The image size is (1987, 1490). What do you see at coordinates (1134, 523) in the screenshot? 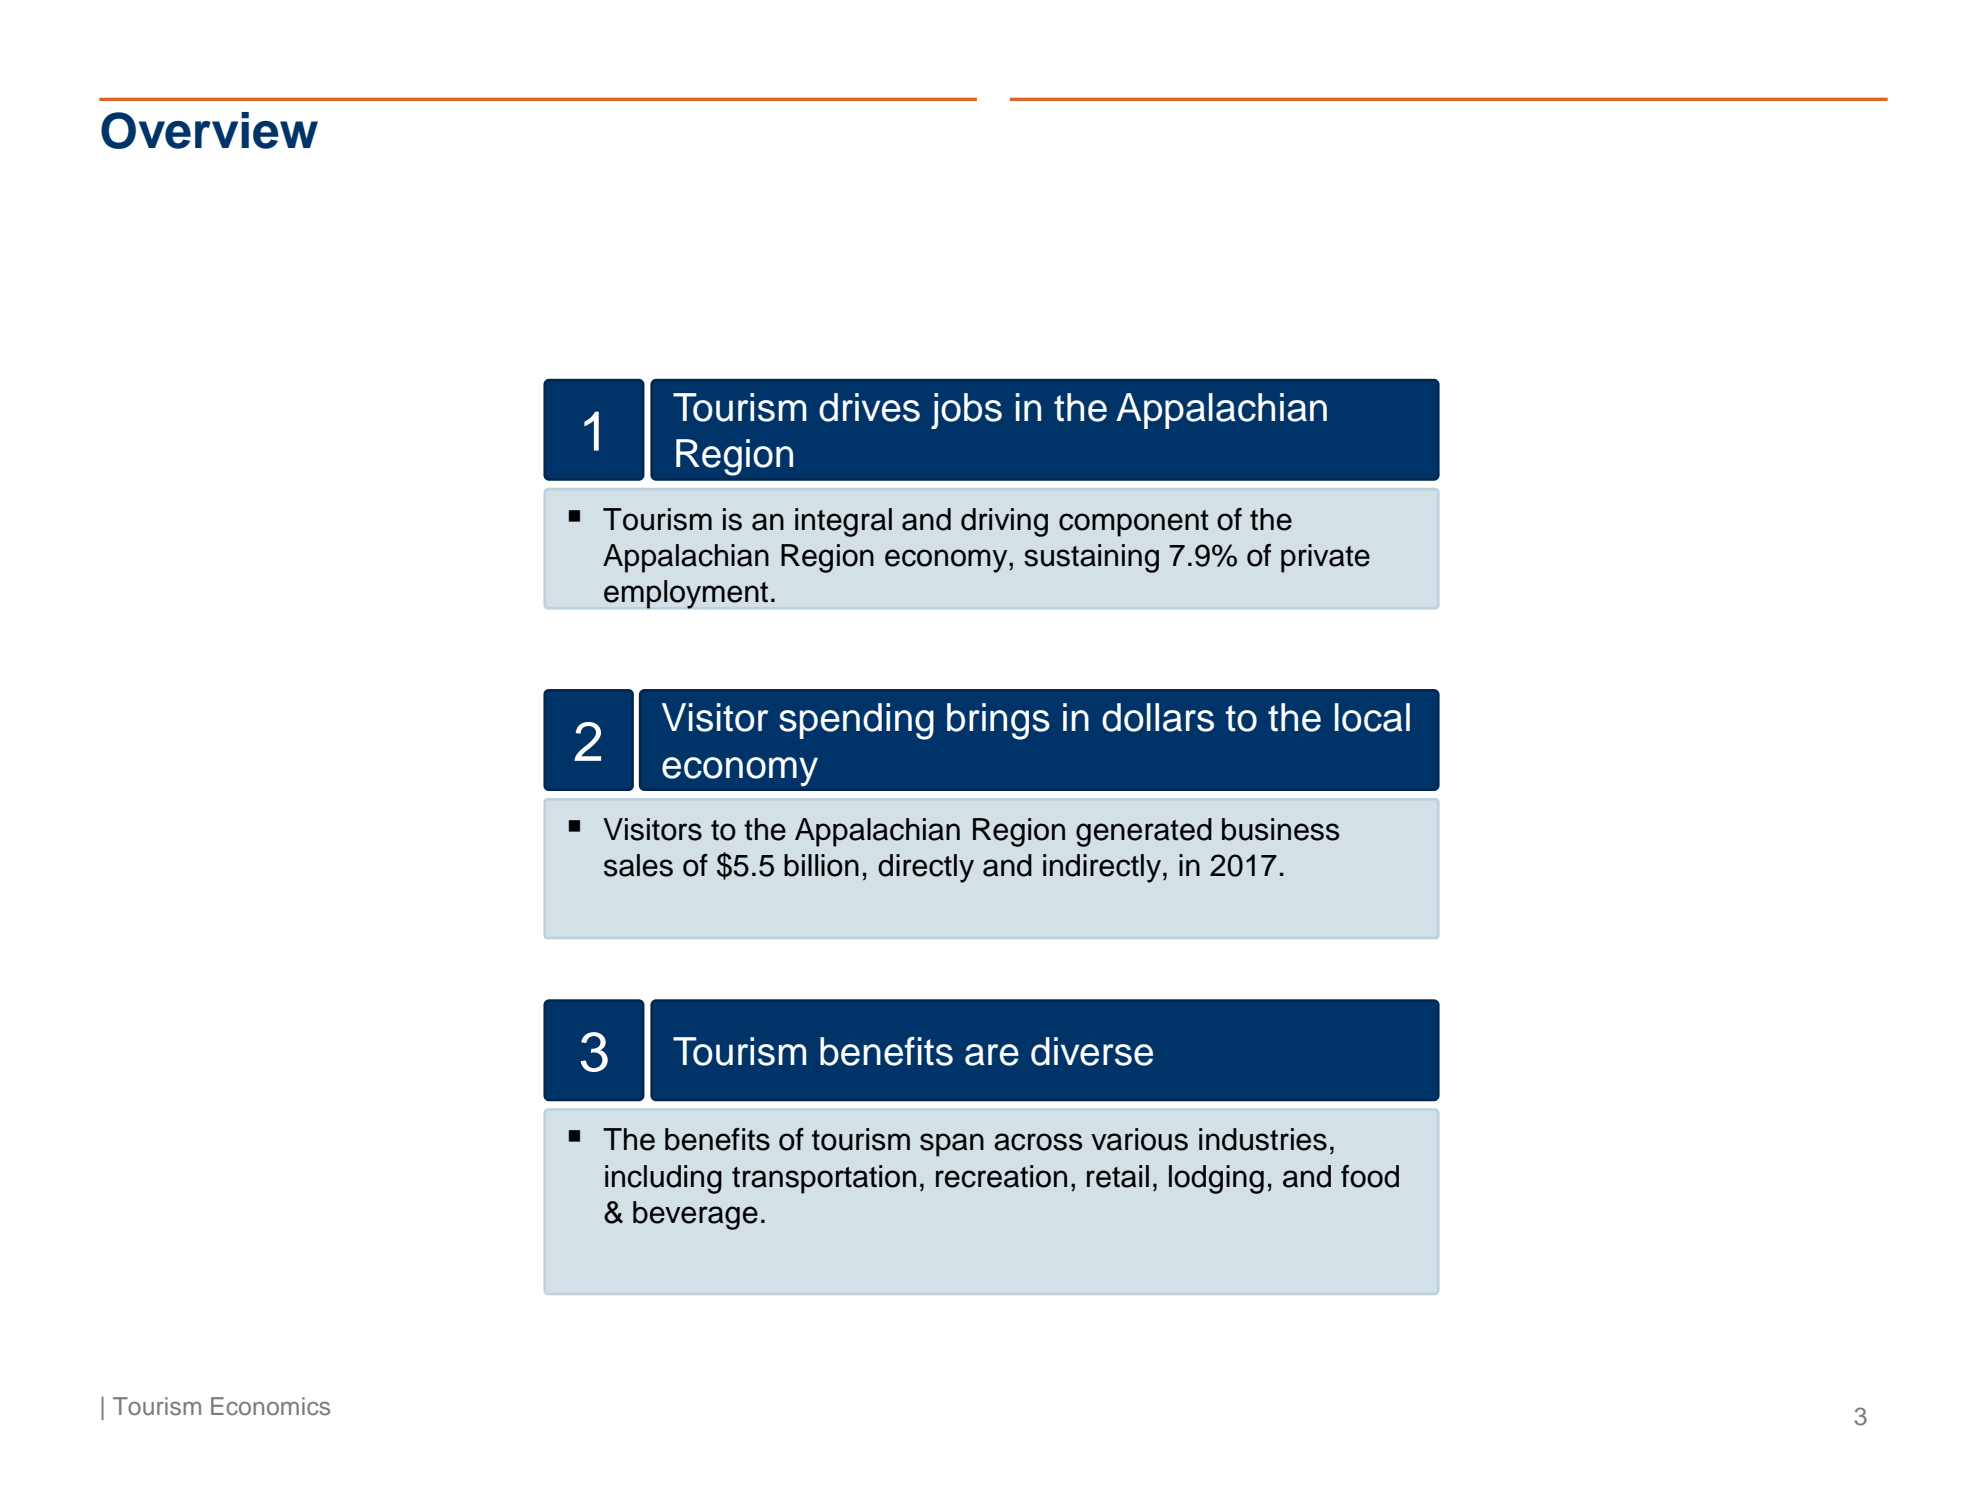
I see `component` at bounding box center [1134, 523].
